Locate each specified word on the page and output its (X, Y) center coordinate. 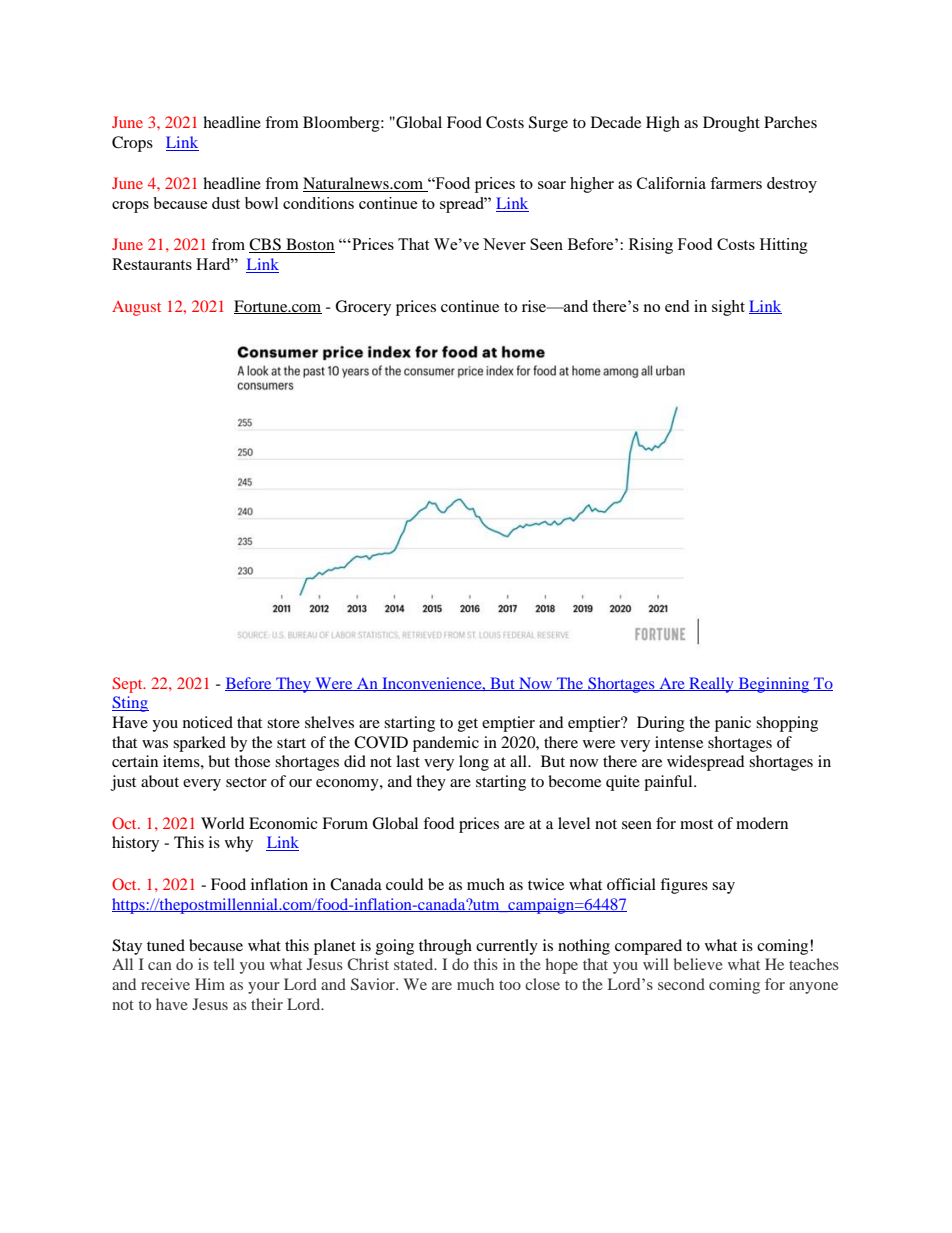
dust (226, 203)
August (136, 308)
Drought (731, 124)
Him (210, 984)
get (468, 725)
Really (711, 685)
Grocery (363, 308)
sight (728, 308)
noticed (208, 722)
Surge (548, 124)
